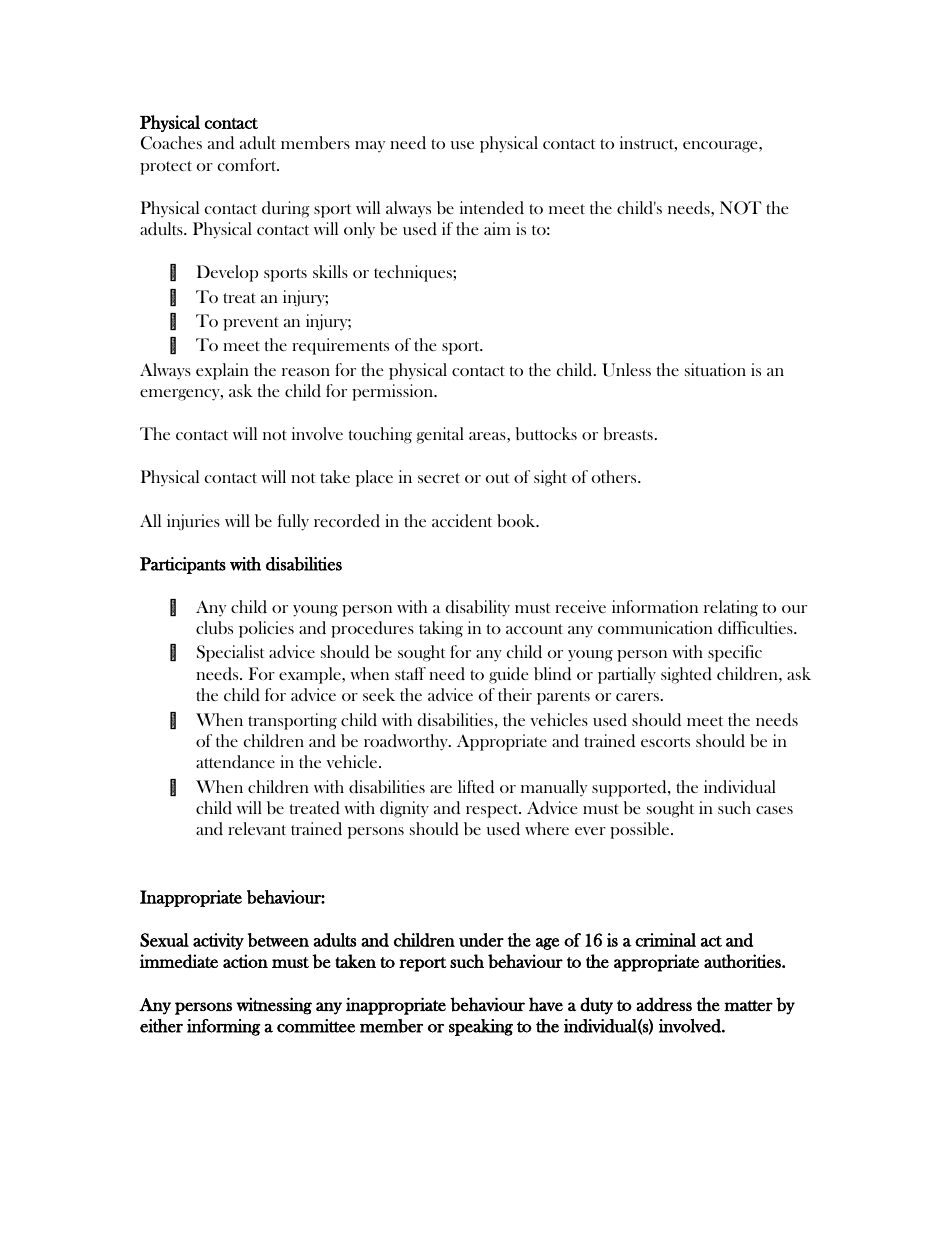  Describe the element at coordinates (664, 1004) in the document. I see `address` at that location.
